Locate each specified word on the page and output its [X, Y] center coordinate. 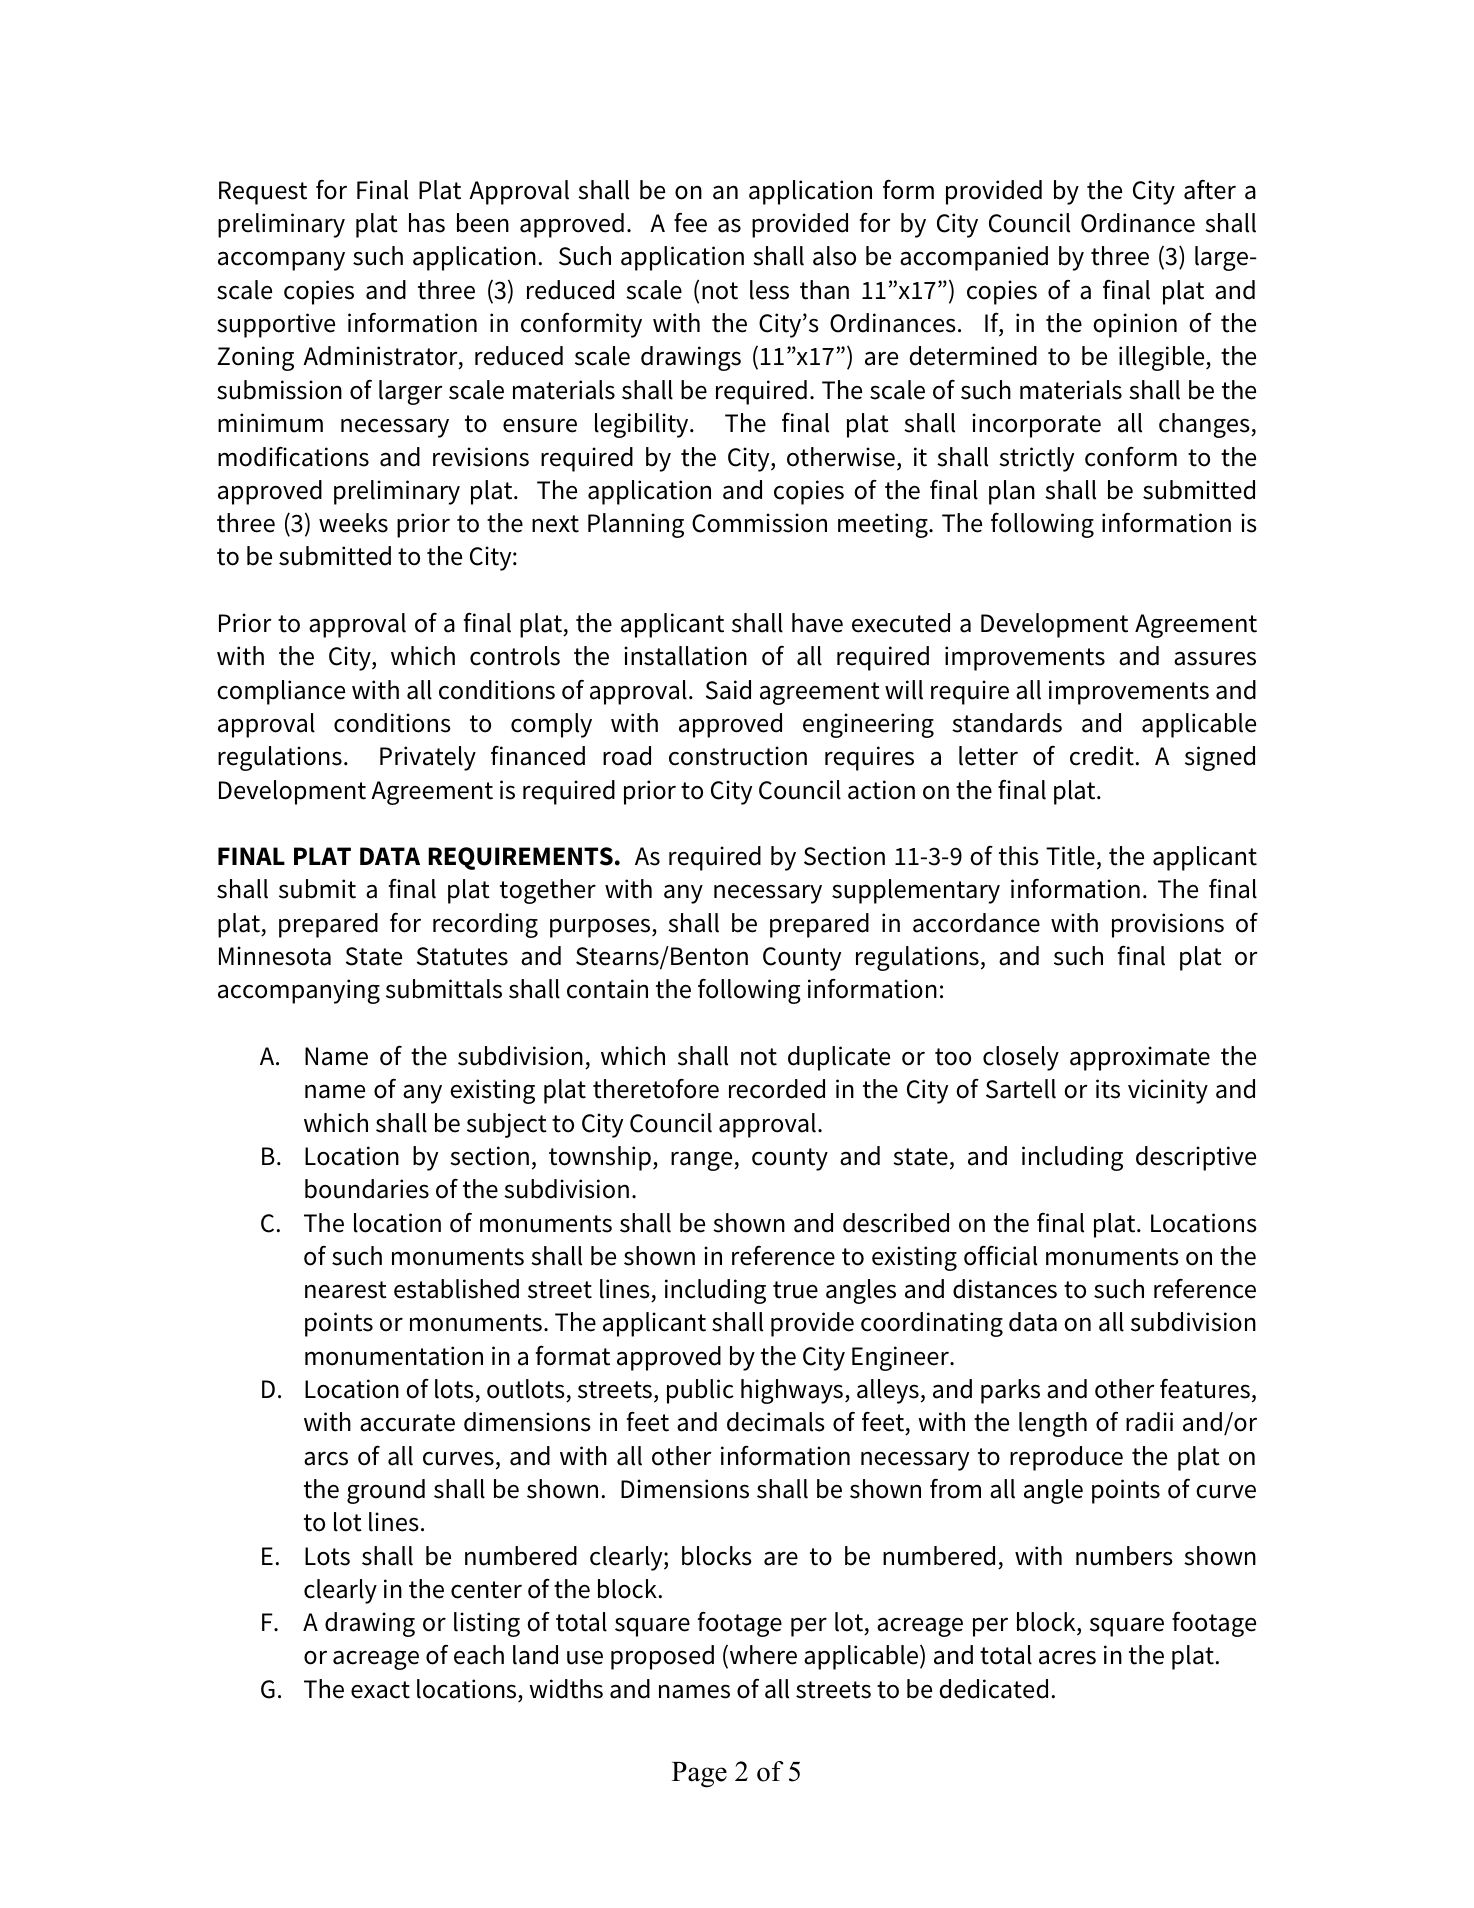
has [427, 223]
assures [1215, 658]
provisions [1168, 925]
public [700, 1391]
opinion [1135, 325]
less [769, 290]
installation [685, 656]
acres [1067, 1657]
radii [1149, 1422]
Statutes [462, 956]
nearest [346, 1290]
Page [699, 1775]
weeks [353, 523]
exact [380, 1690]
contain [607, 989]
